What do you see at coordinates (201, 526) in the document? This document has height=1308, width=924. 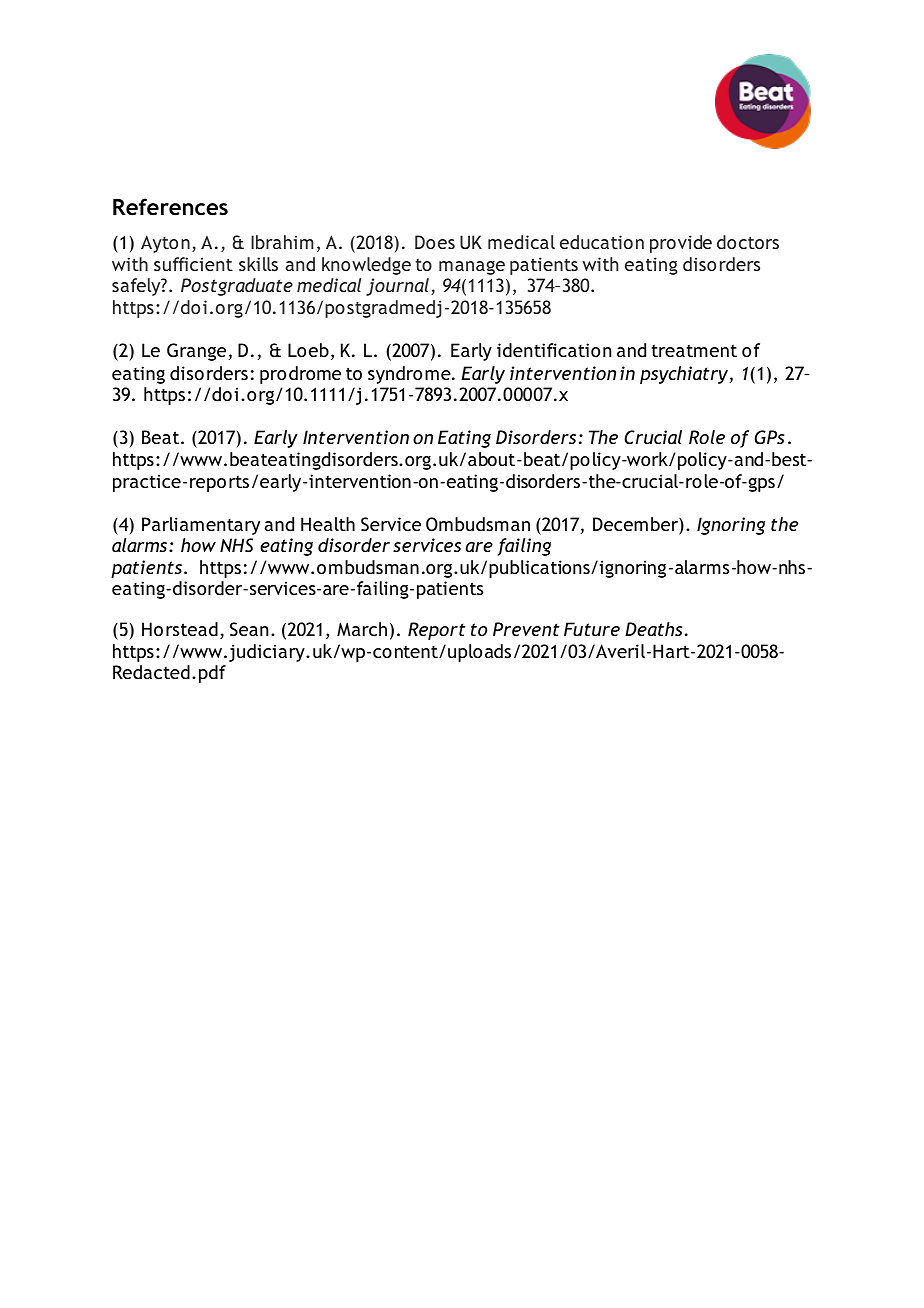 I see `Parliamentary` at bounding box center [201, 526].
